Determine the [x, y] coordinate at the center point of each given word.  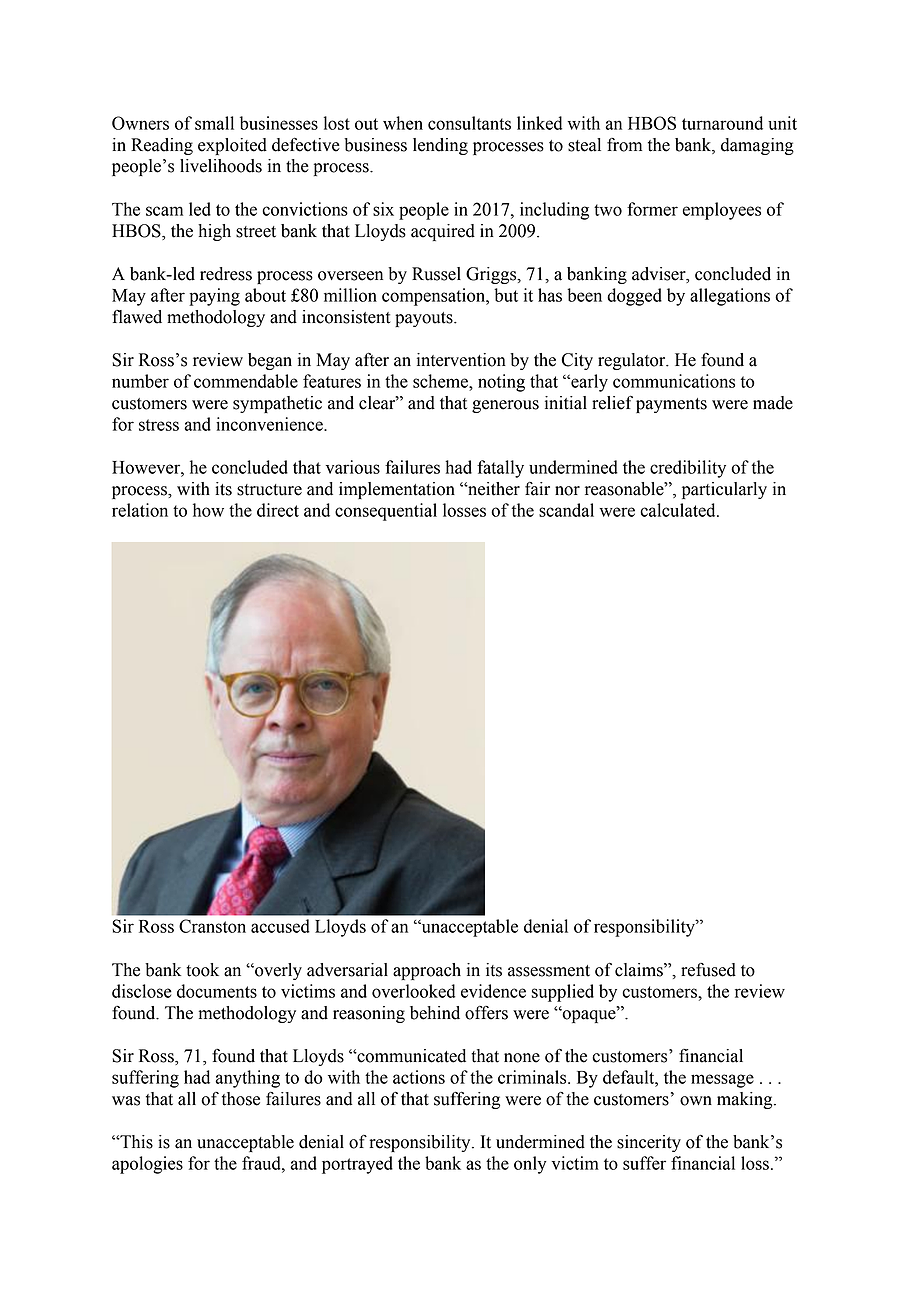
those [241, 1099]
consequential [386, 512]
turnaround [722, 123]
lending [440, 146]
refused [708, 970]
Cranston [212, 926]
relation [140, 510]
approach [427, 971]
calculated [679, 510]
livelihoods [221, 166]
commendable [246, 381]
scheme [441, 381]
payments [671, 405]
